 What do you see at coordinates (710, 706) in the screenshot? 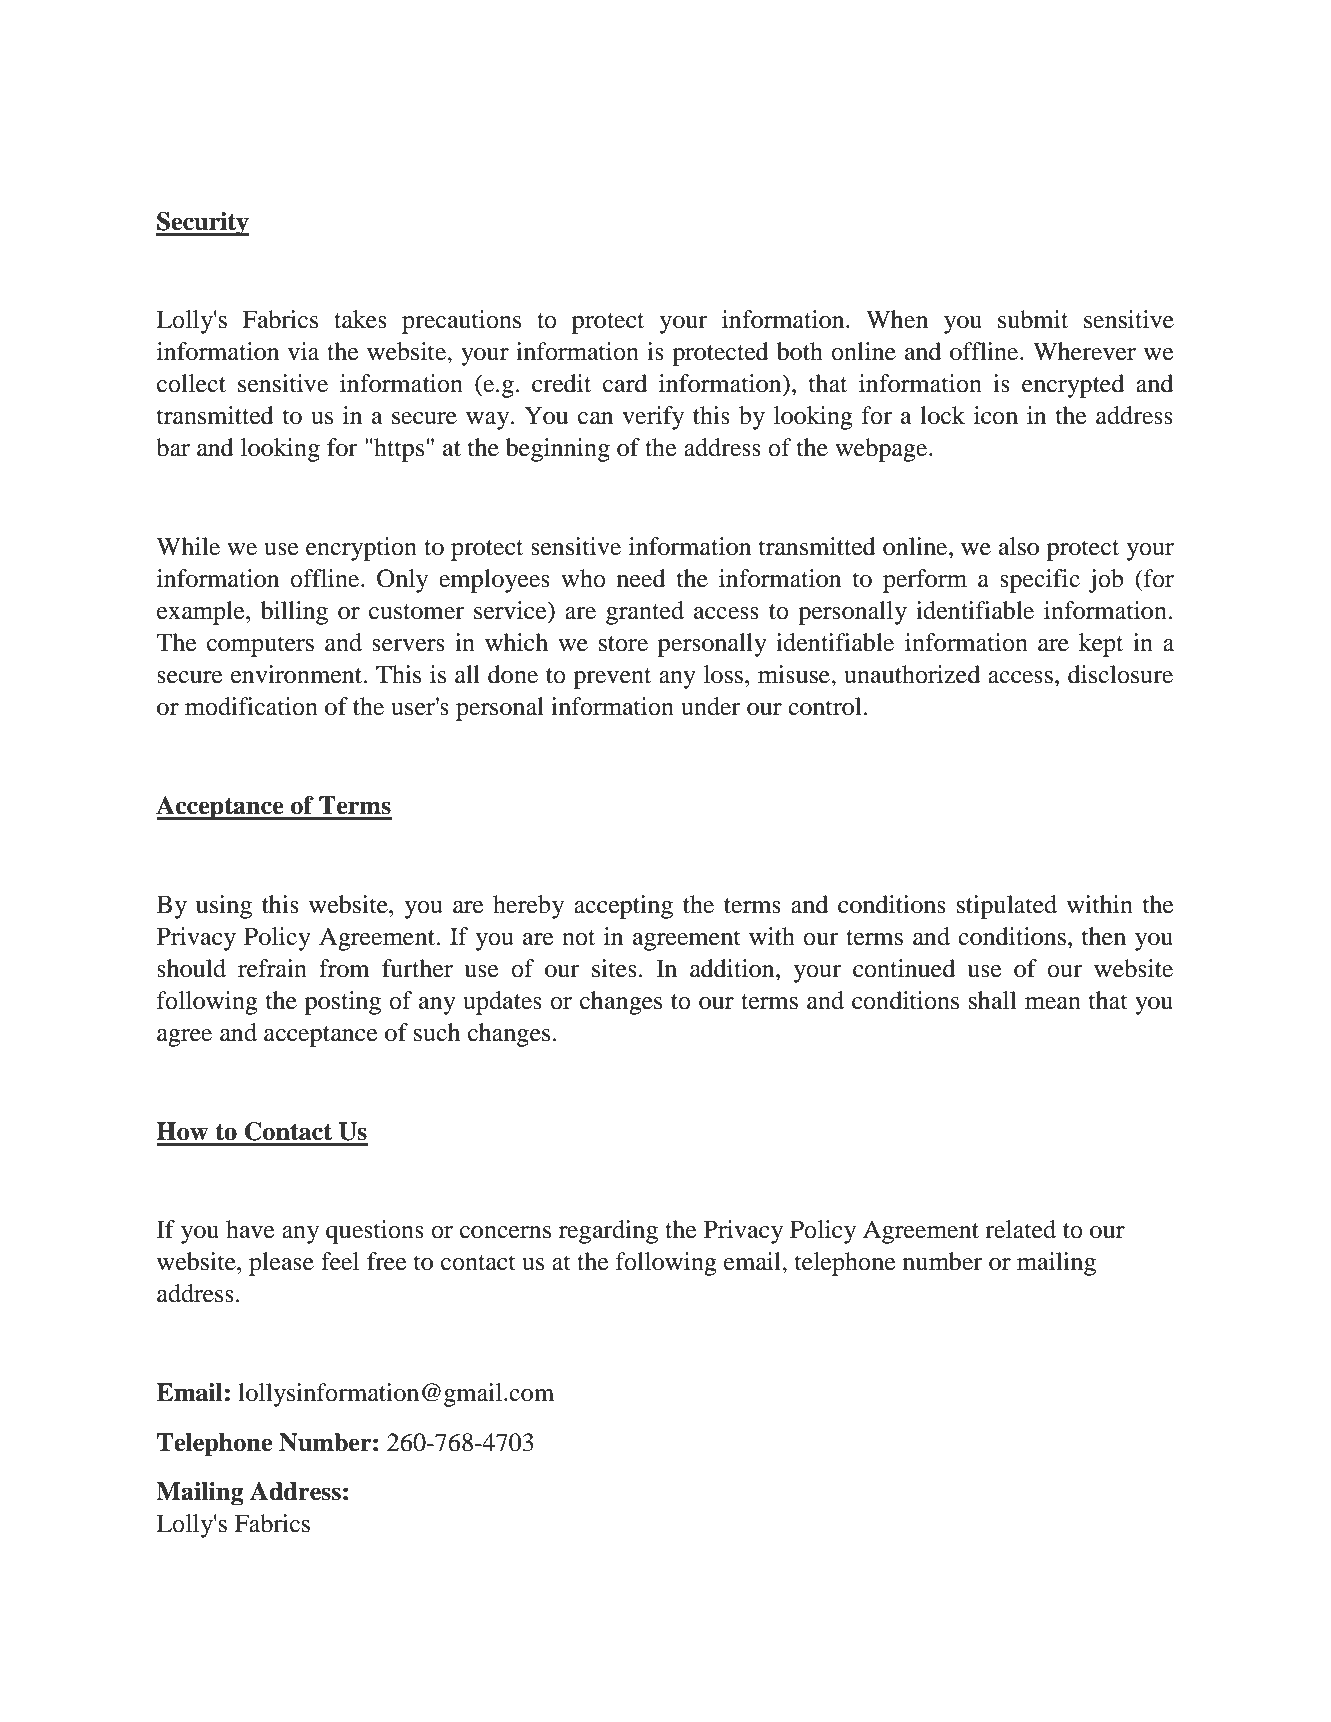
I see `under` at bounding box center [710, 706].
